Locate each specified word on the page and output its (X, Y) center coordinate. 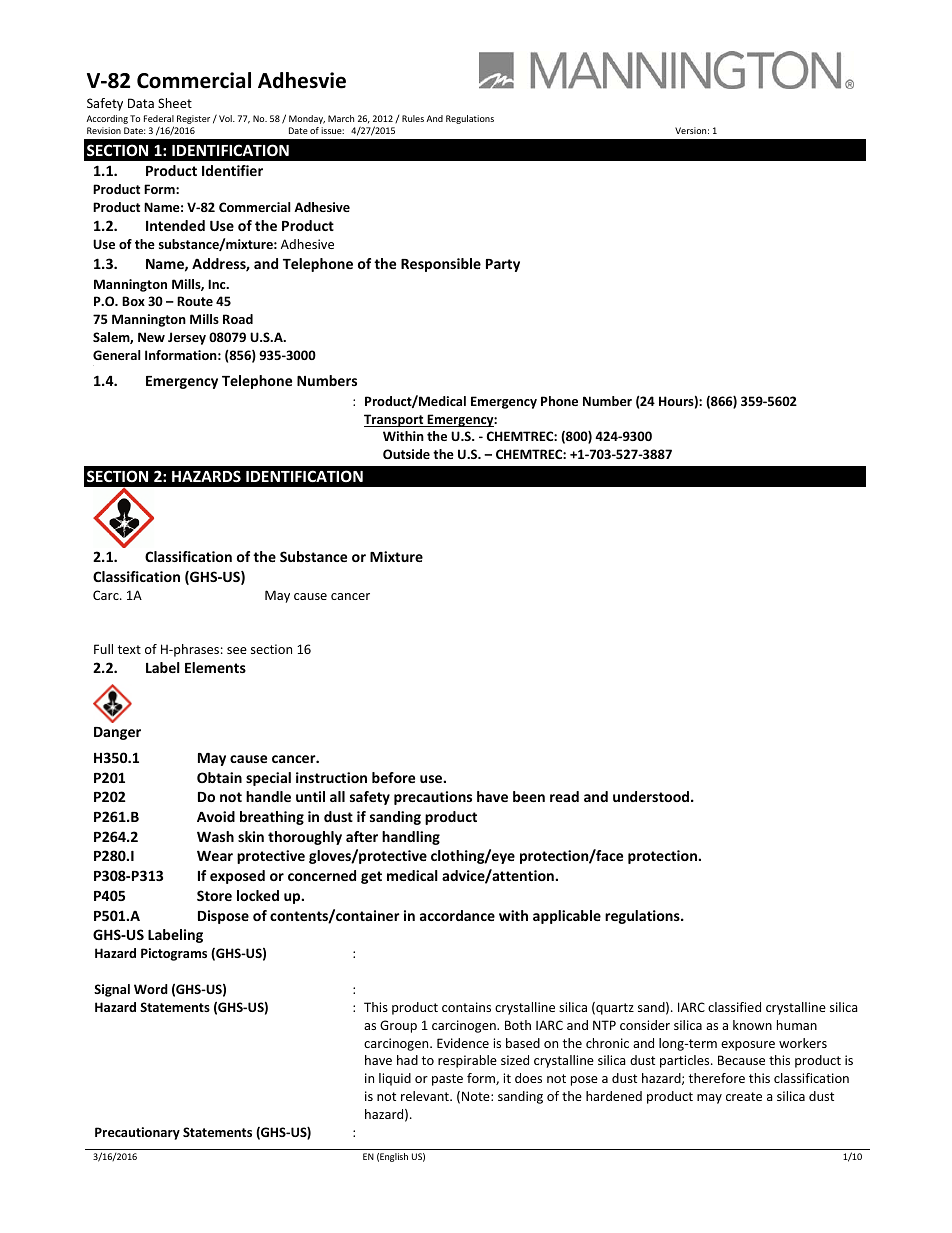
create (744, 1096)
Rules (413, 118)
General (117, 355)
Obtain (219, 777)
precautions (433, 798)
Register (193, 119)
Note (477, 1096)
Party (503, 265)
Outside (406, 454)
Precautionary (137, 1133)
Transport (395, 420)
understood (652, 796)
